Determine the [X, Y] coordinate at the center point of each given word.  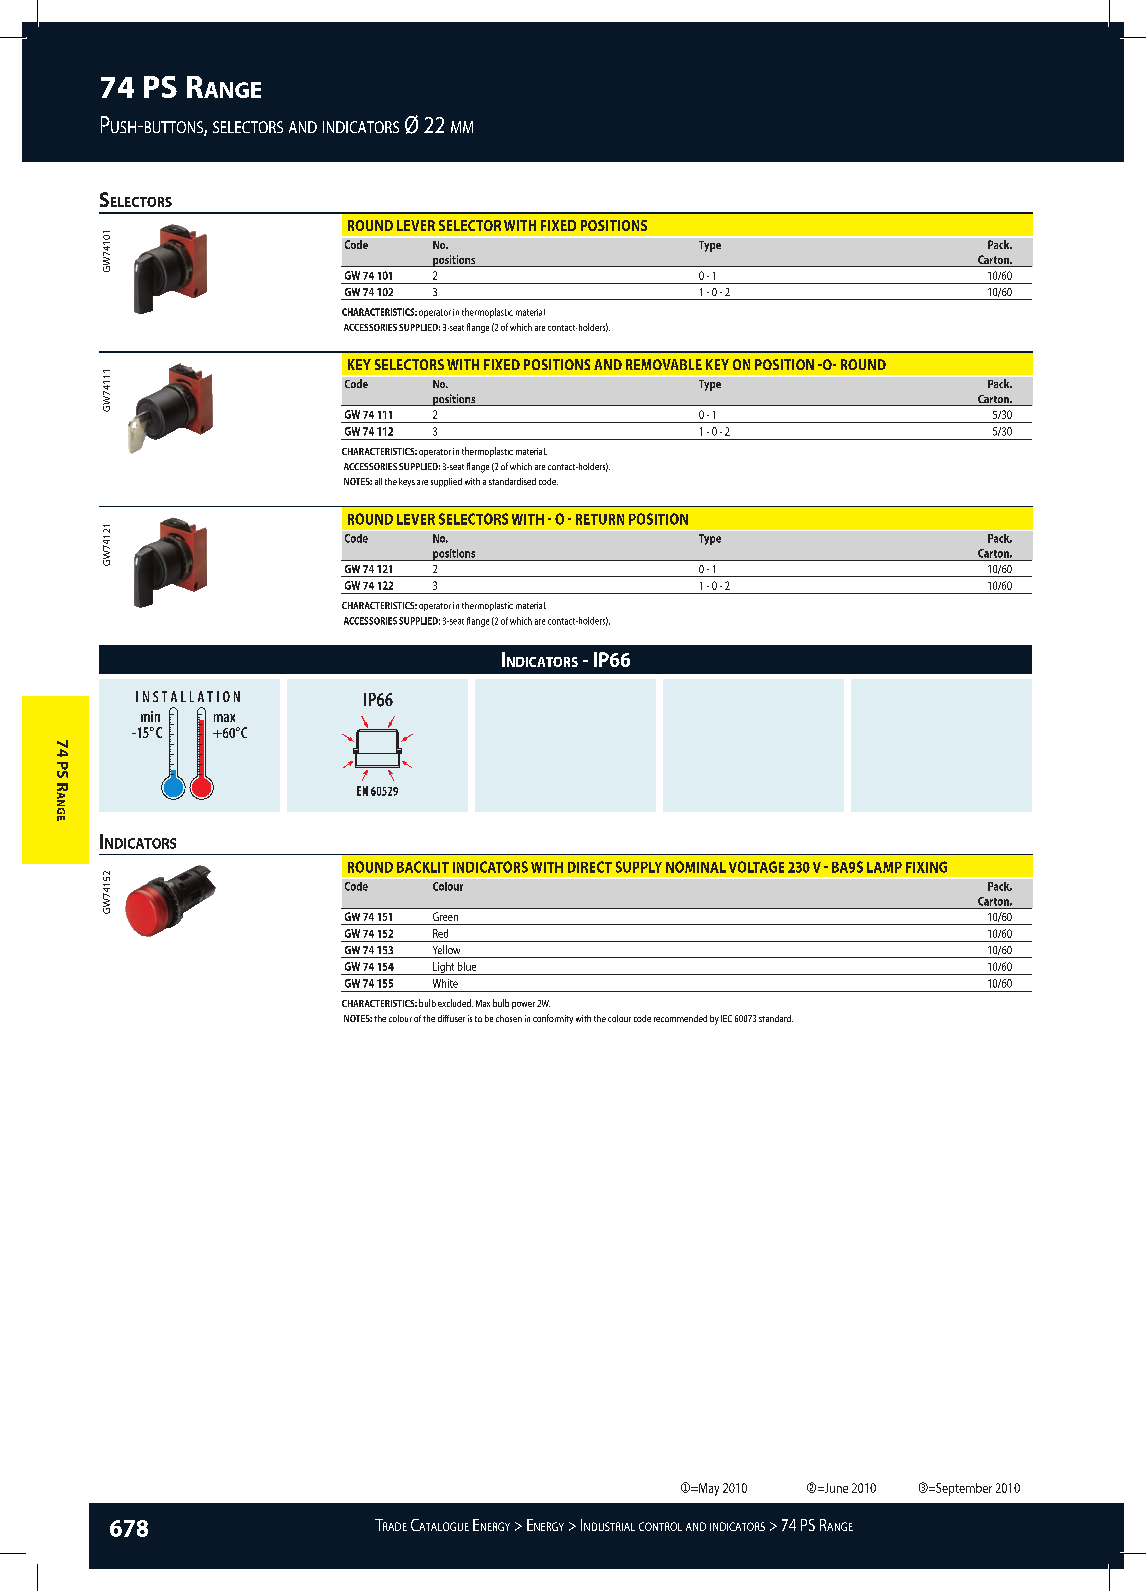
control [660, 1526]
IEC [726, 1018]
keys [407, 482]
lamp [884, 867]
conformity [553, 1019]
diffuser [451, 1018]
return [600, 519]
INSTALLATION [188, 696]
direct [590, 867]
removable [664, 364]
